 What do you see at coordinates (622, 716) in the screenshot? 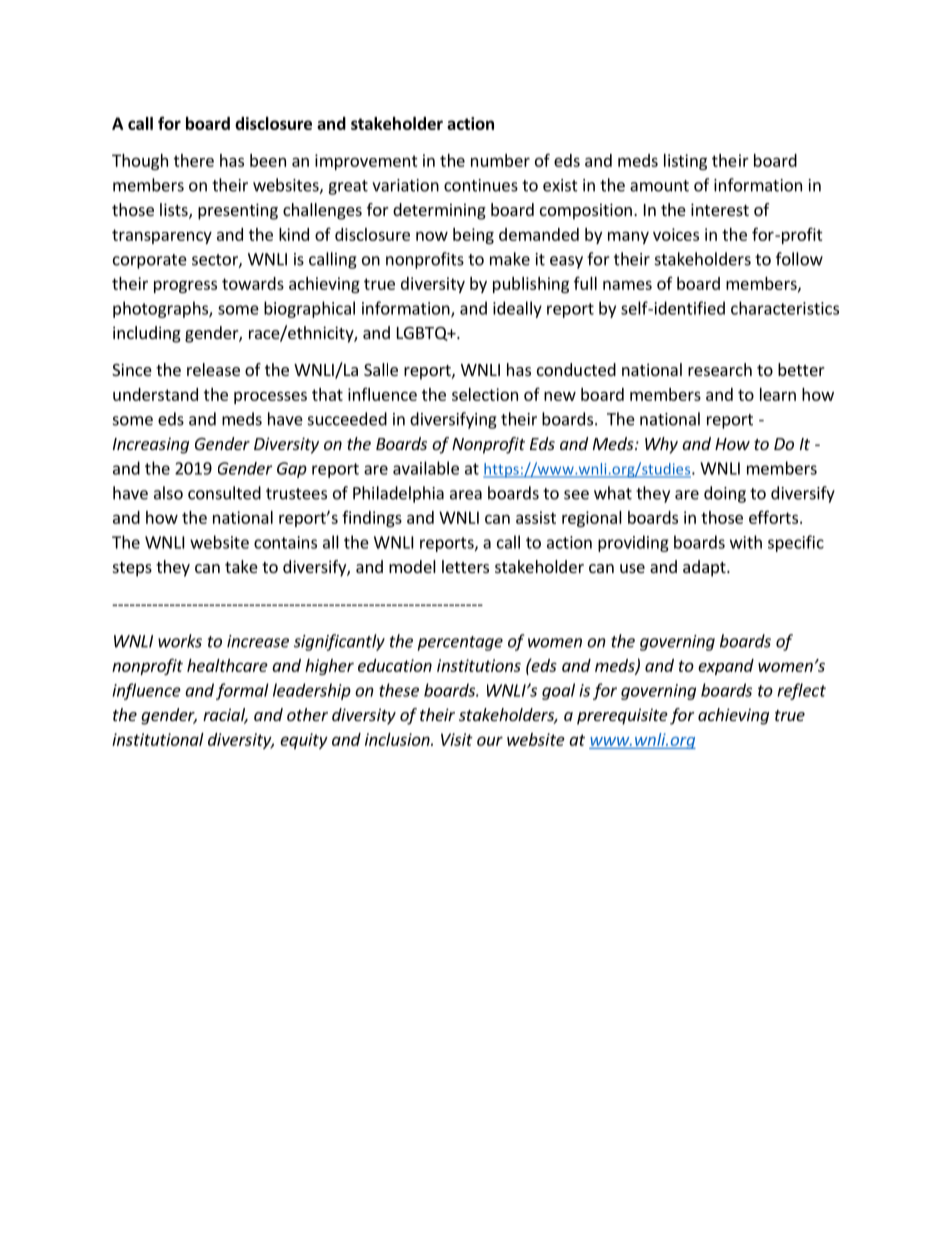
I see `prerequisite` at bounding box center [622, 716].
